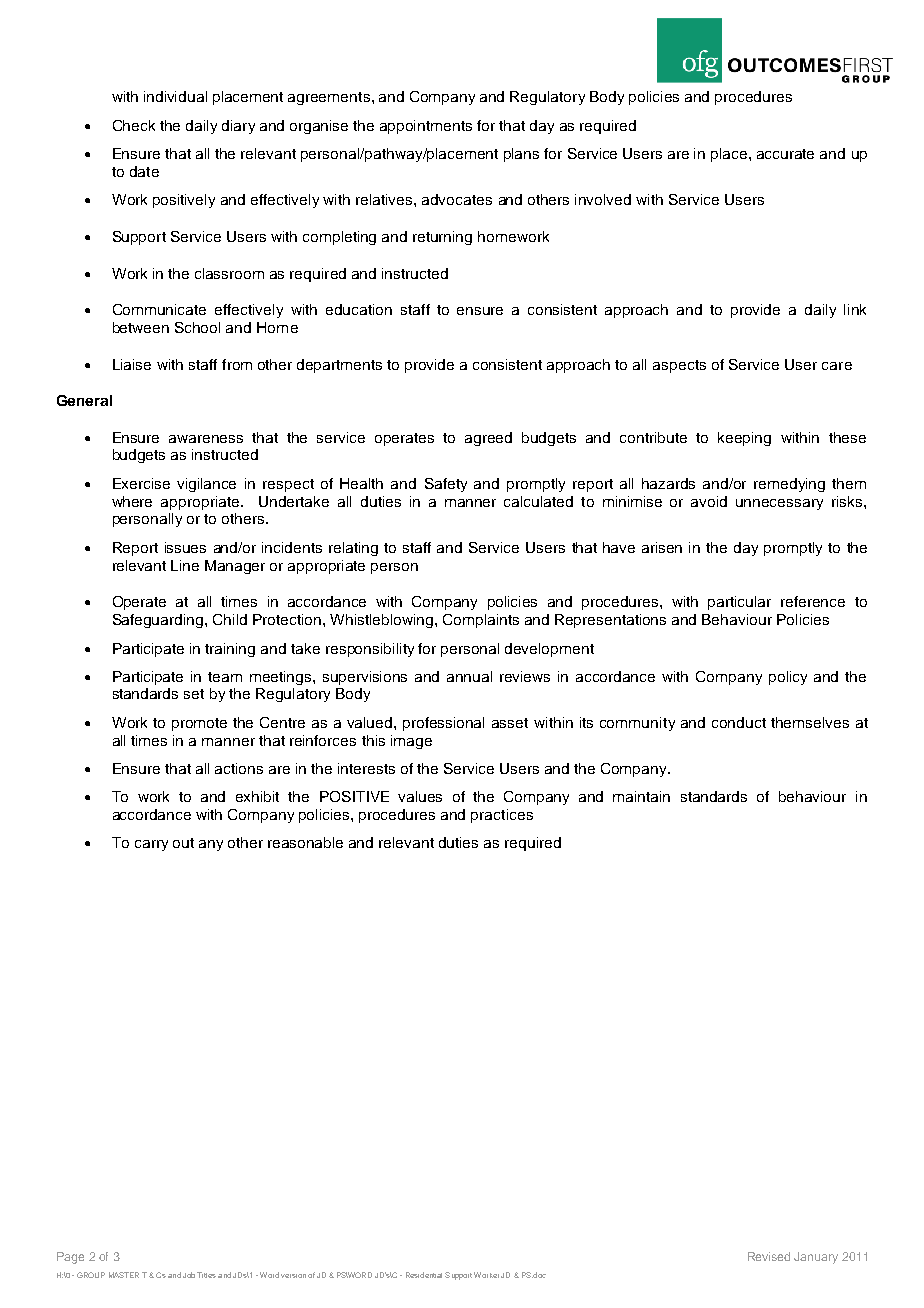 The height and width of the image is (1308, 924). What do you see at coordinates (151, 845) in the image?
I see `carry` at bounding box center [151, 845].
